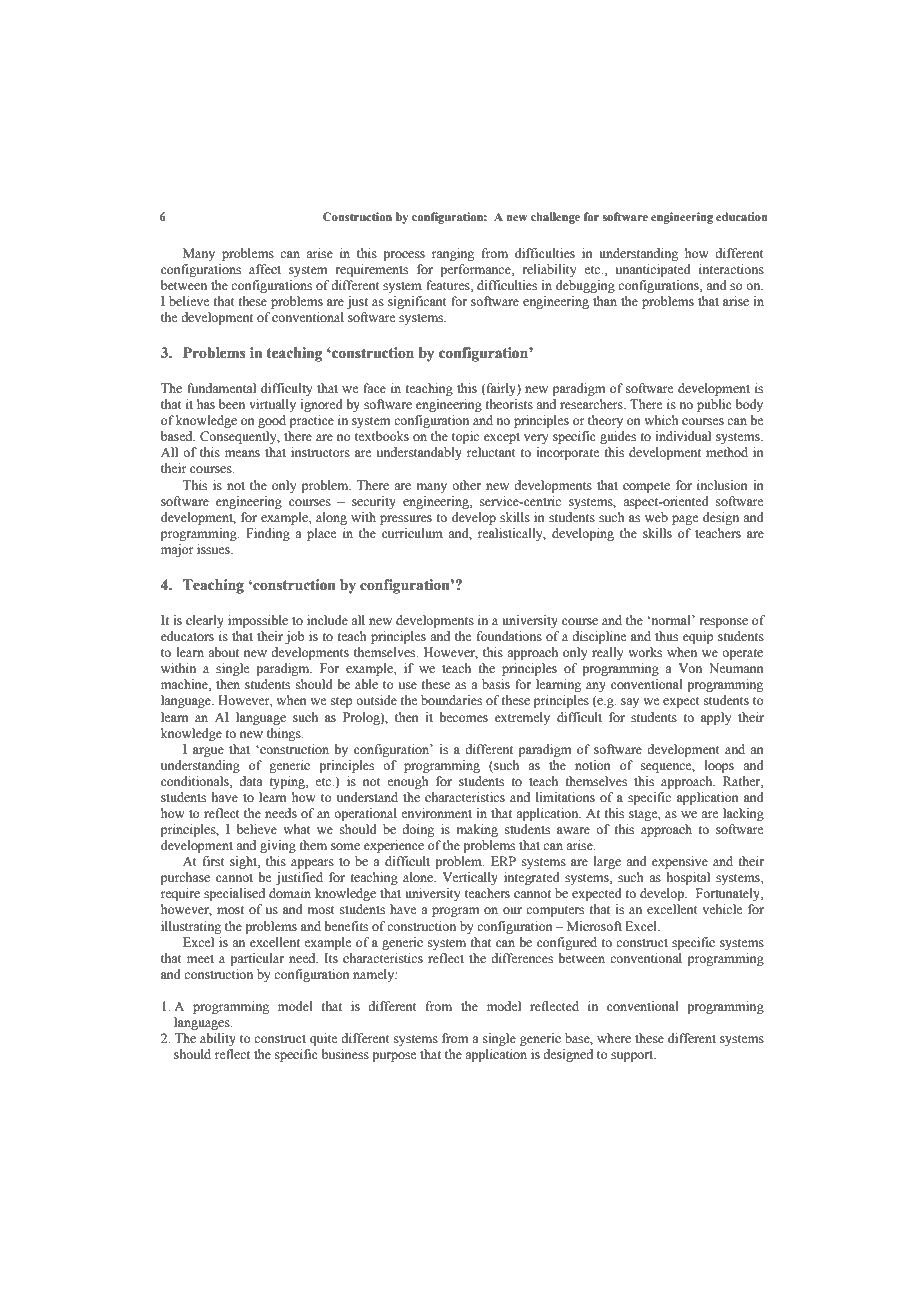 This screenshot has width=924, height=1308. Describe the element at coordinates (324, 1039) in the screenshot. I see `quite` at that location.
